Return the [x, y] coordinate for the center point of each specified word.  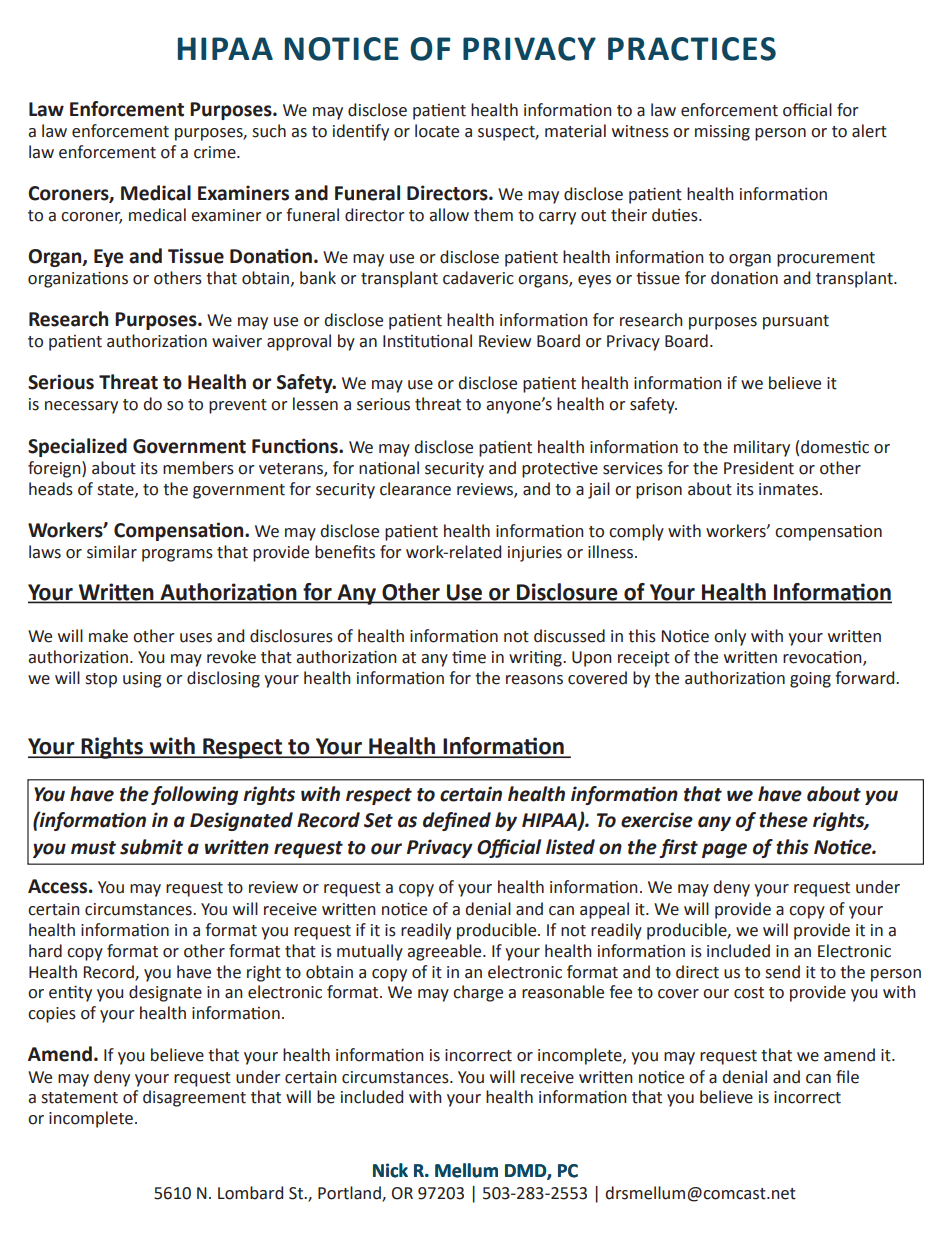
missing [722, 133]
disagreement [194, 1098]
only [730, 637]
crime [216, 152]
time [469, 657]
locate [437, 131]
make [108, 636]
